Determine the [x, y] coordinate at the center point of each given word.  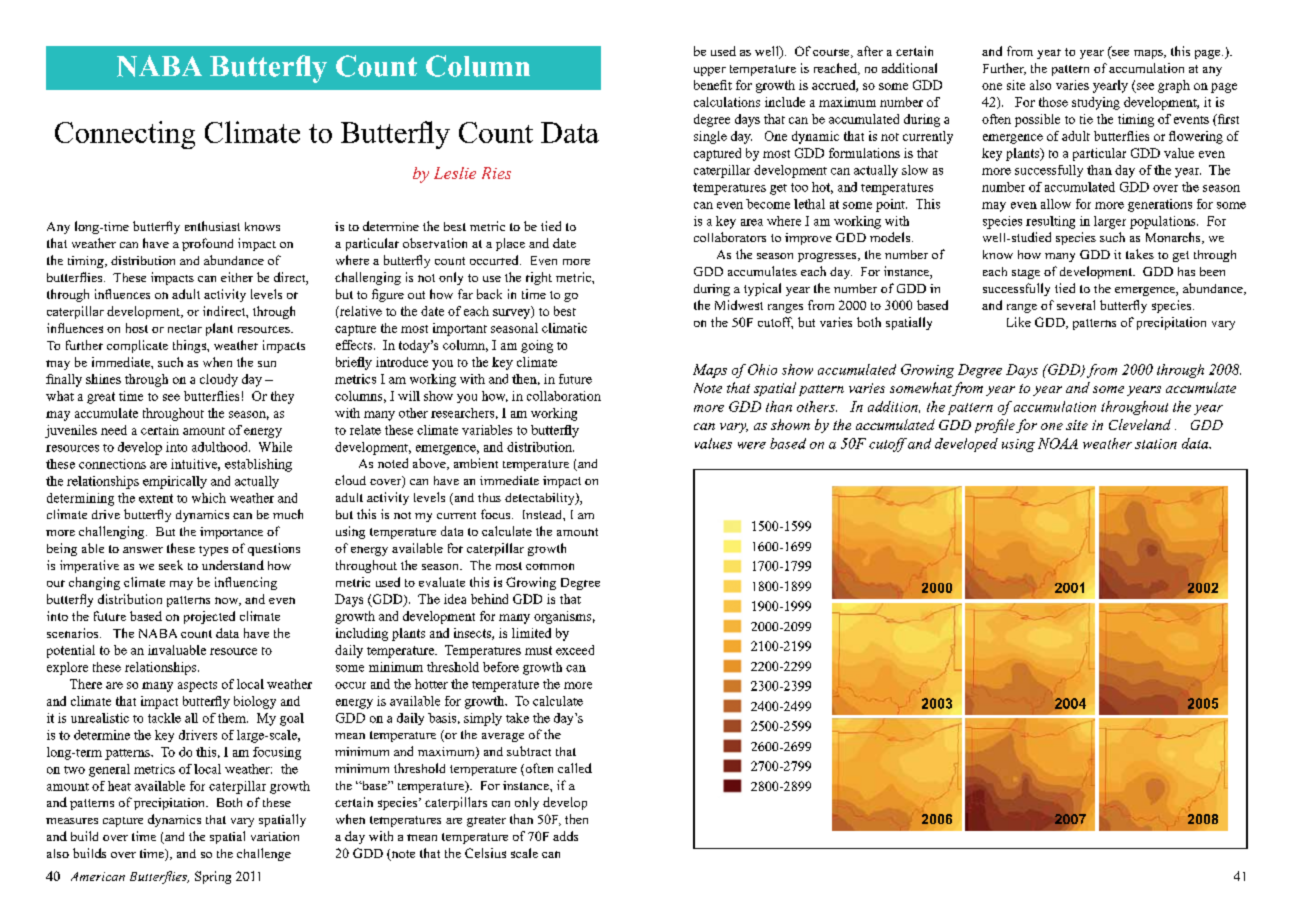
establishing [258, 465]
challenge [264, 854]
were [752, 445]
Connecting [125, 135]
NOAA [1058, 443]
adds [565, 836]
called [575, 768]
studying [1096, 103]
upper [710, 71]
